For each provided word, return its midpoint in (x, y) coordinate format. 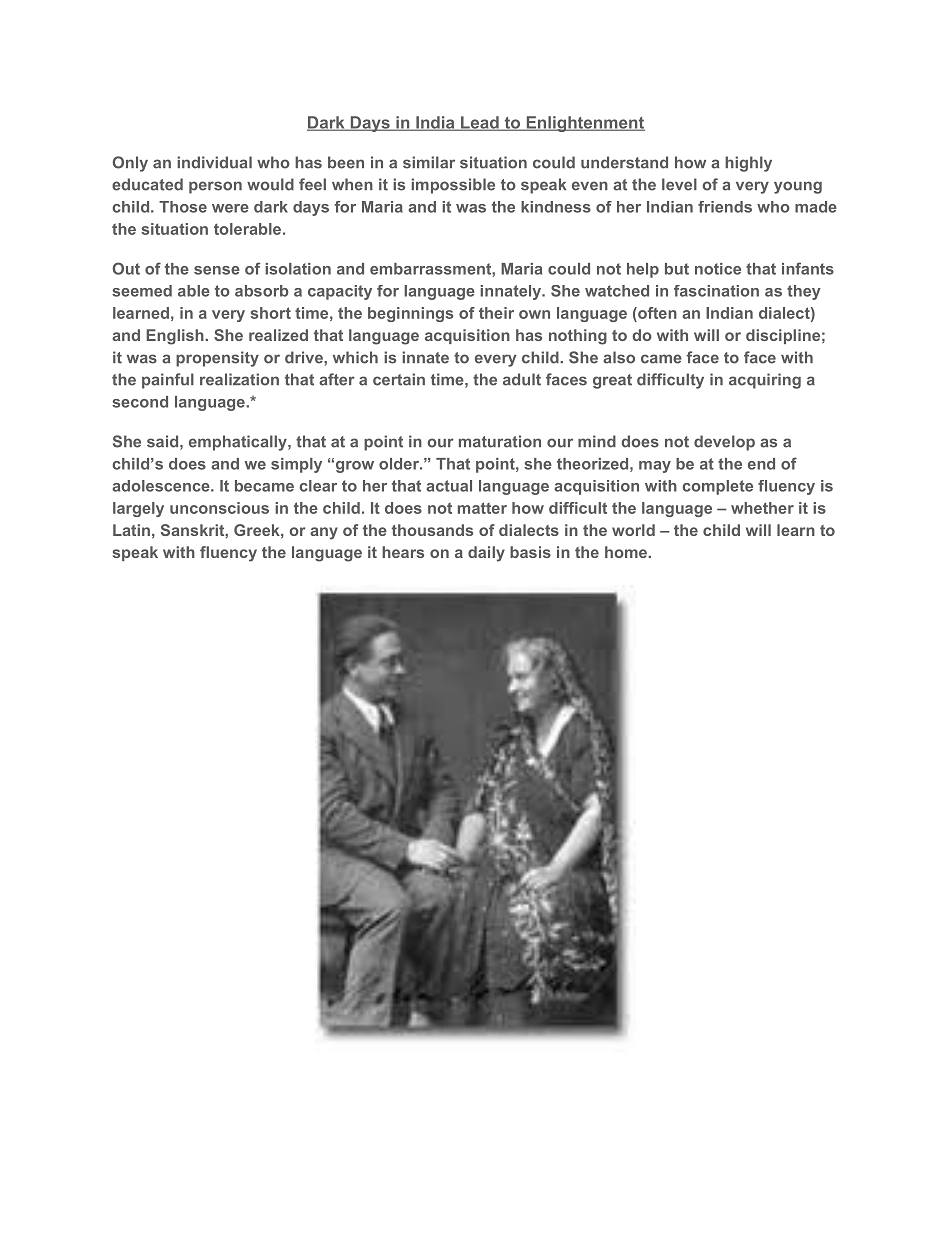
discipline (783, 336)
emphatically (239, 443)
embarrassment (431, 270)
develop (724, 443)
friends (725, 207)
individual (214, 162)
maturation (500, 441)
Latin (131, 530)
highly (748, 164)
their (496, 313)
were (230, 208)
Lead (480, 123)
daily (486, 554)
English (176, 337)
